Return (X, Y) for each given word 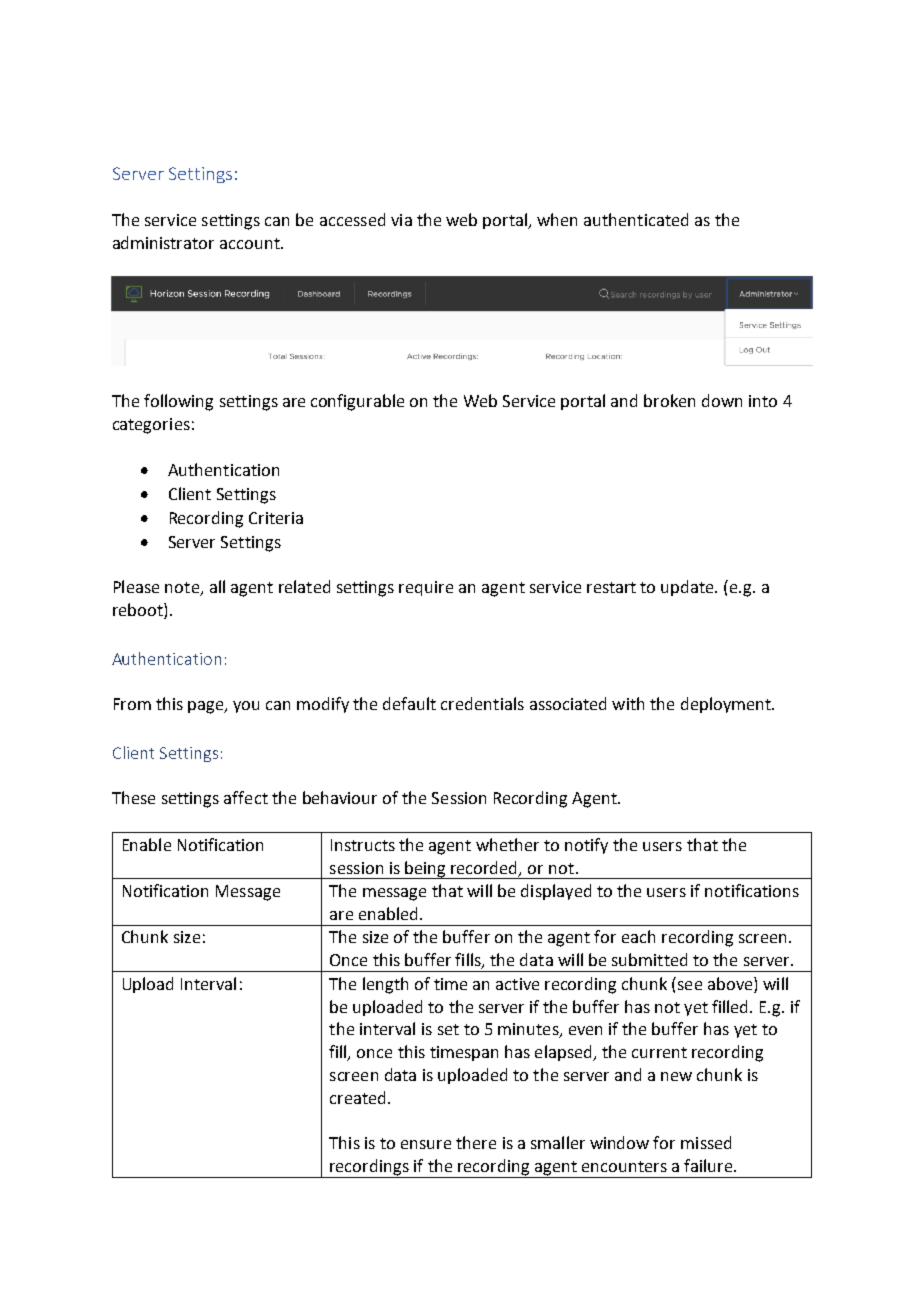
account (251, 243)
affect (246, 797)
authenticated (636, 219)
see (690, 985)
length (385, 985)
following (178, 402)
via (401, 220)
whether (507, 844)
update (689, 588)
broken (669, 400)
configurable (357, 402)
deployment (727, 705)
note (183, 589)
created (357, 1097)
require (426, 588)
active (517, 984)
